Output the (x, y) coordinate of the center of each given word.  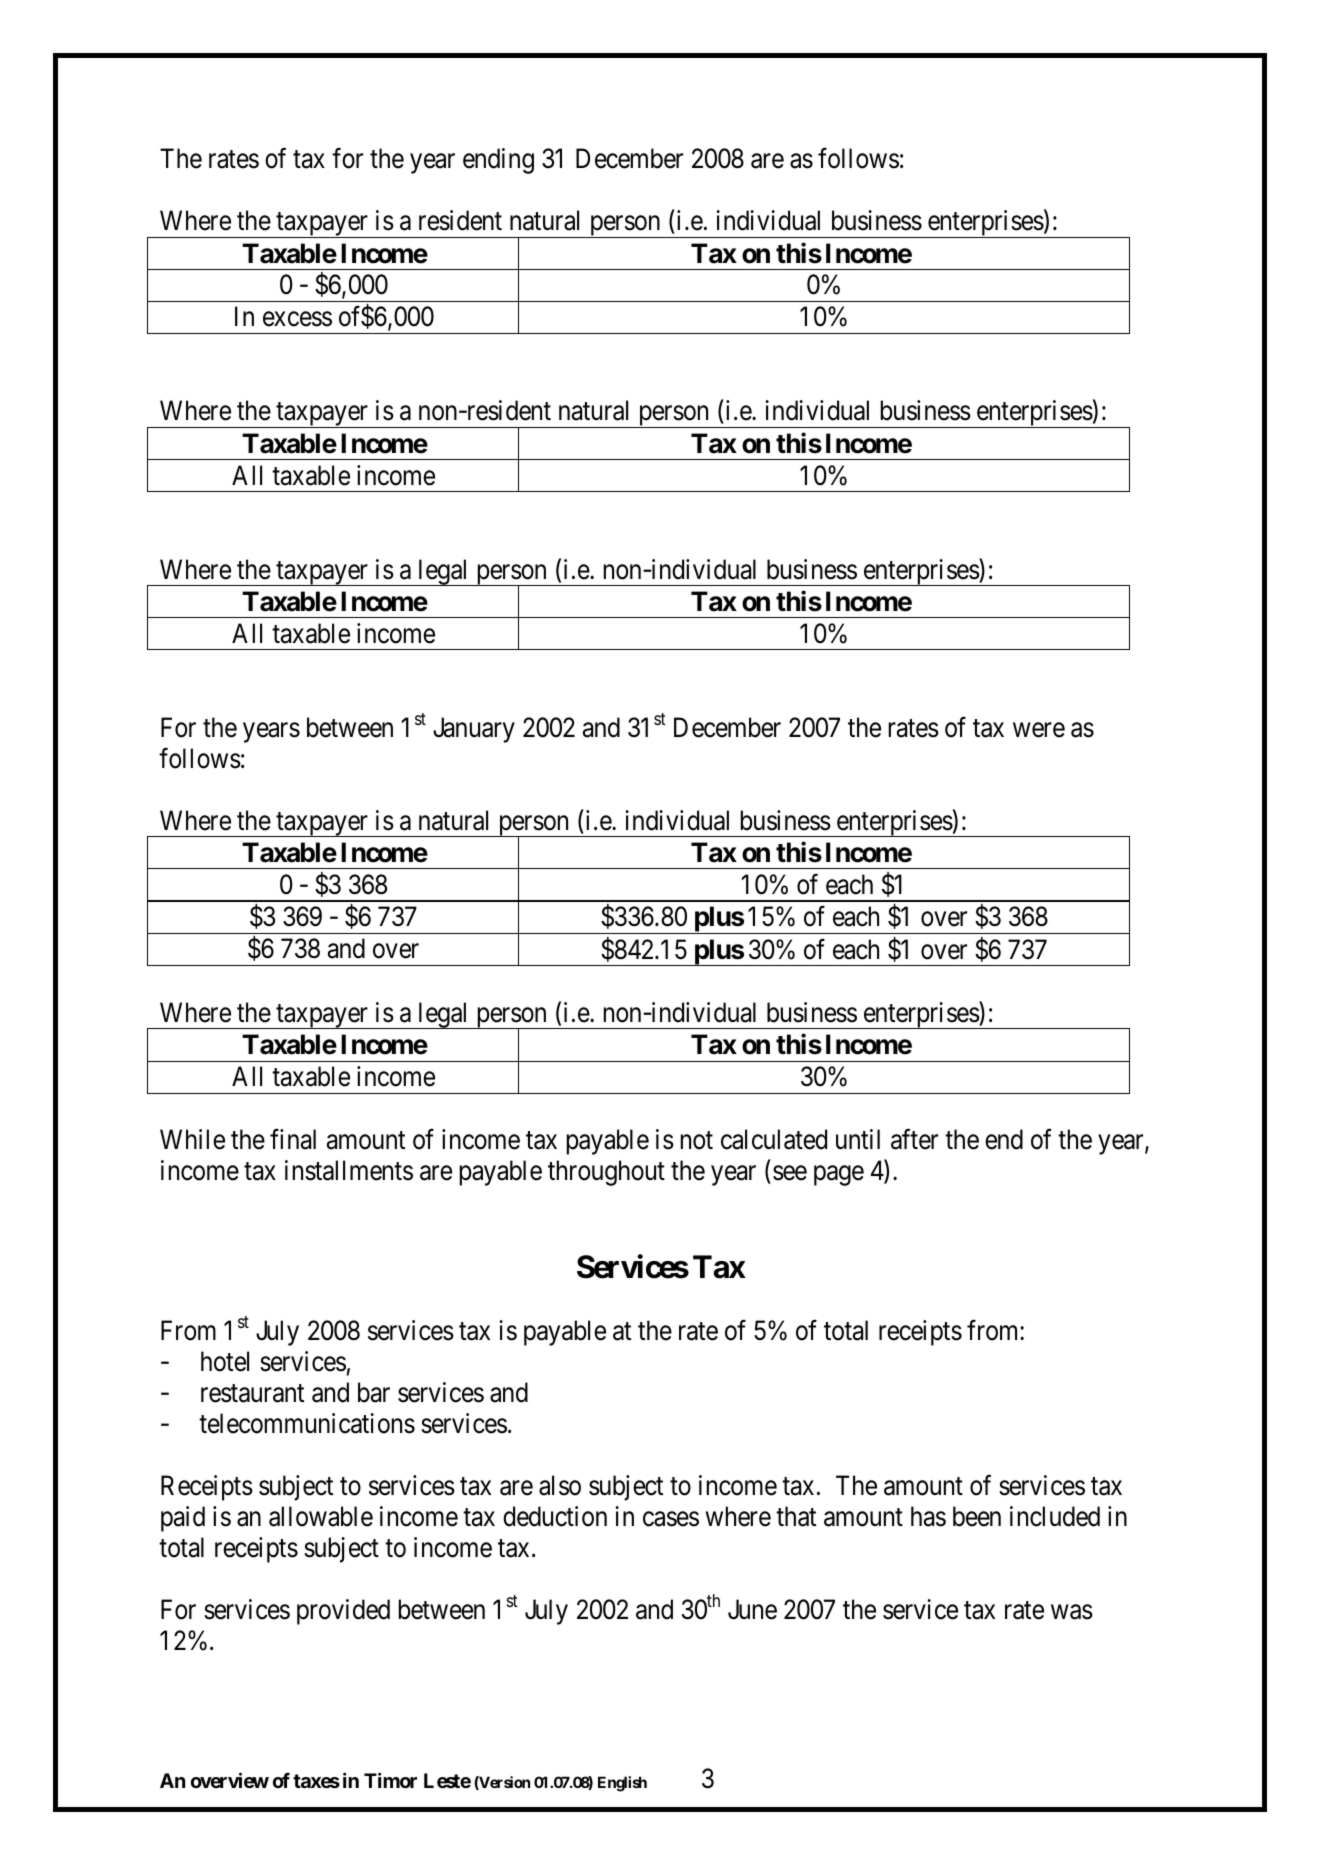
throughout (606, 1173)
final (293, 1139)
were (1039, 730)
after (914, 1139)
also (560, 1485)
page (839, 1176)
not (697, 1141)
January (474, 730)
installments (349, 1170)
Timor (390, 1780)
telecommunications (307, 1423)
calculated (774, 1139)
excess (297, 319)
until (858, 1139)
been (977, 1516)
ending (498, 161)
